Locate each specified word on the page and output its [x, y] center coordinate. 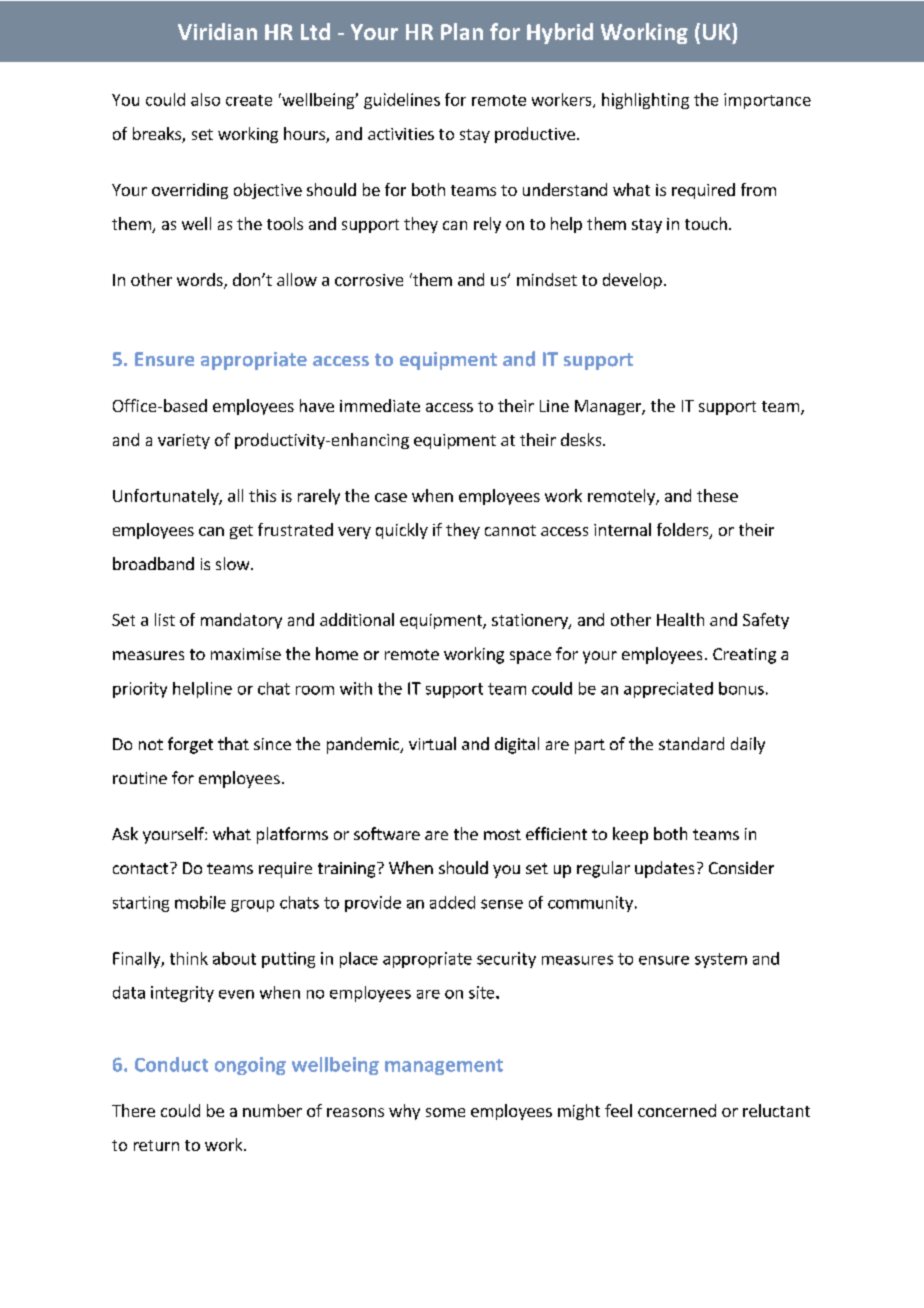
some [445, 1112]
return [156, 1145]
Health [680, 619]
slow [234, 563]
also [205, 99]
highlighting [645, 101]
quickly [402, 531]
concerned [677, 1110]
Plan [462, 31]
